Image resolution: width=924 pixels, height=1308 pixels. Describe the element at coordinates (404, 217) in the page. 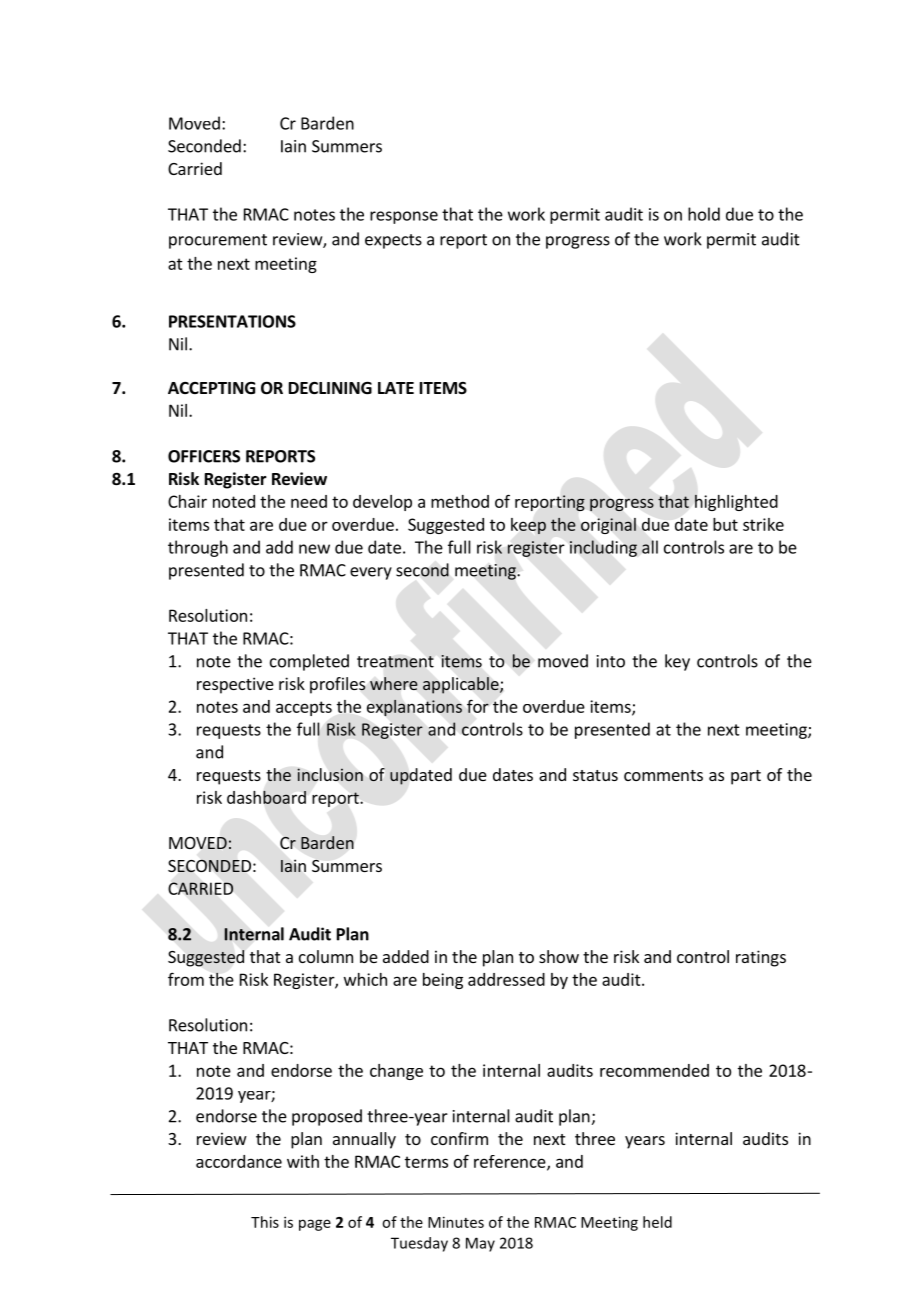

I see `response` at that location.
